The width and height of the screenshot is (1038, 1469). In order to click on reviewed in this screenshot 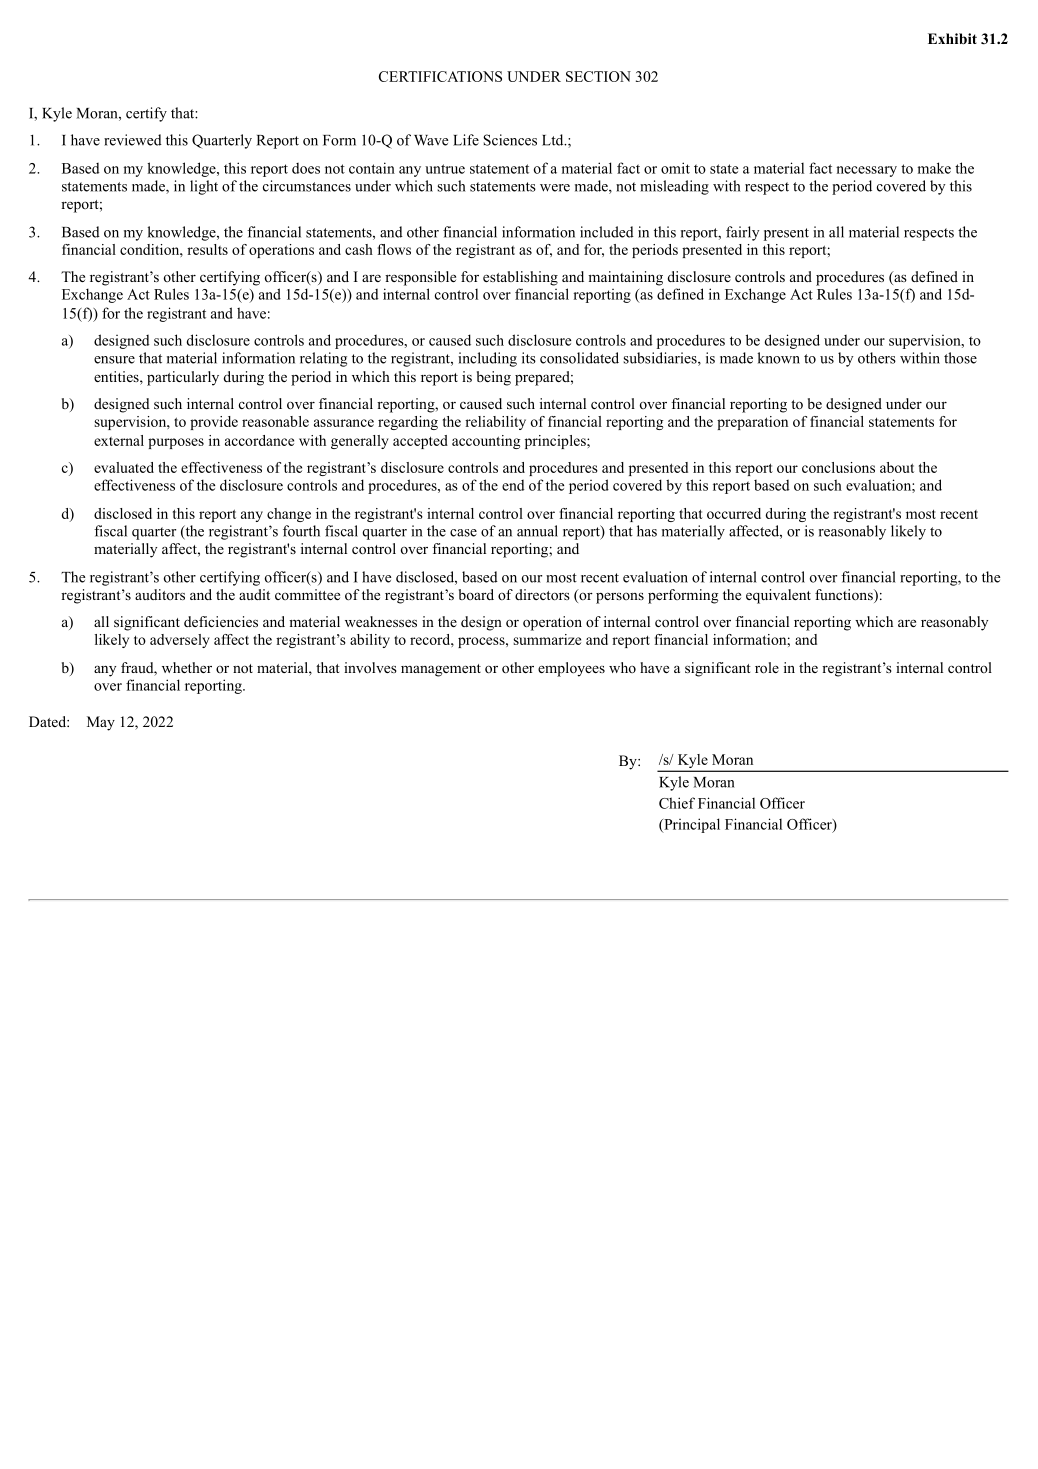, I will do `click(133, 140)`.
